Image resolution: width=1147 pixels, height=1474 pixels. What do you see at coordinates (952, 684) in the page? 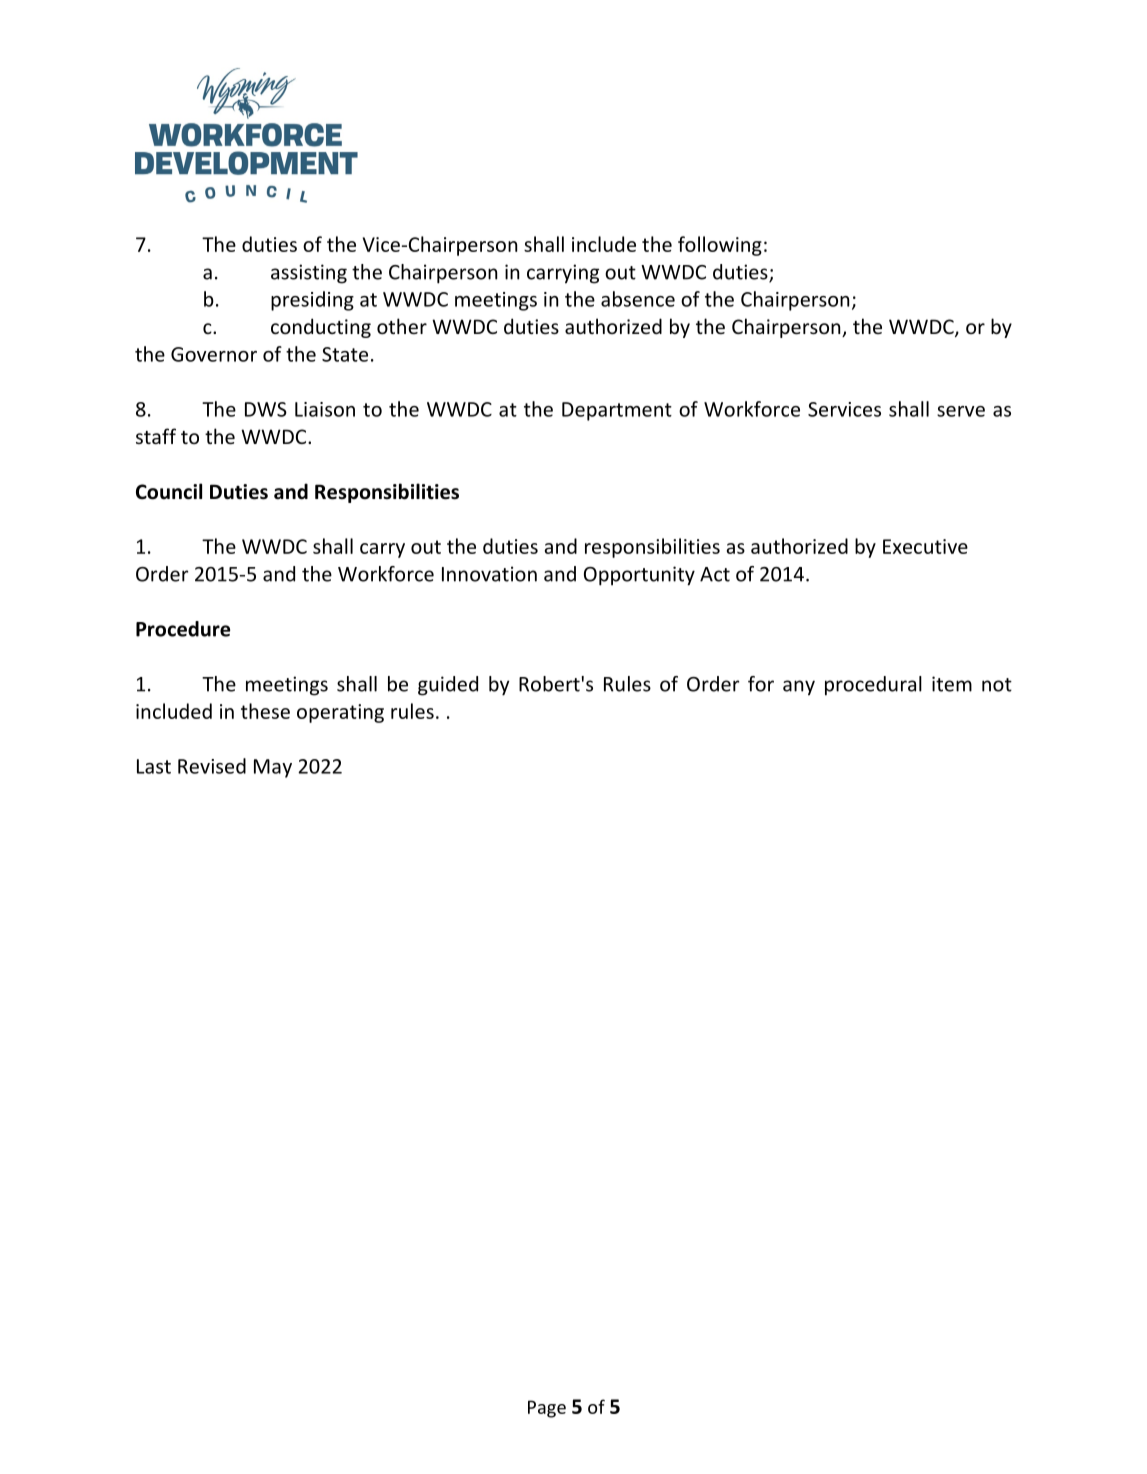
I see `item` at bounding box center [952, 684].
